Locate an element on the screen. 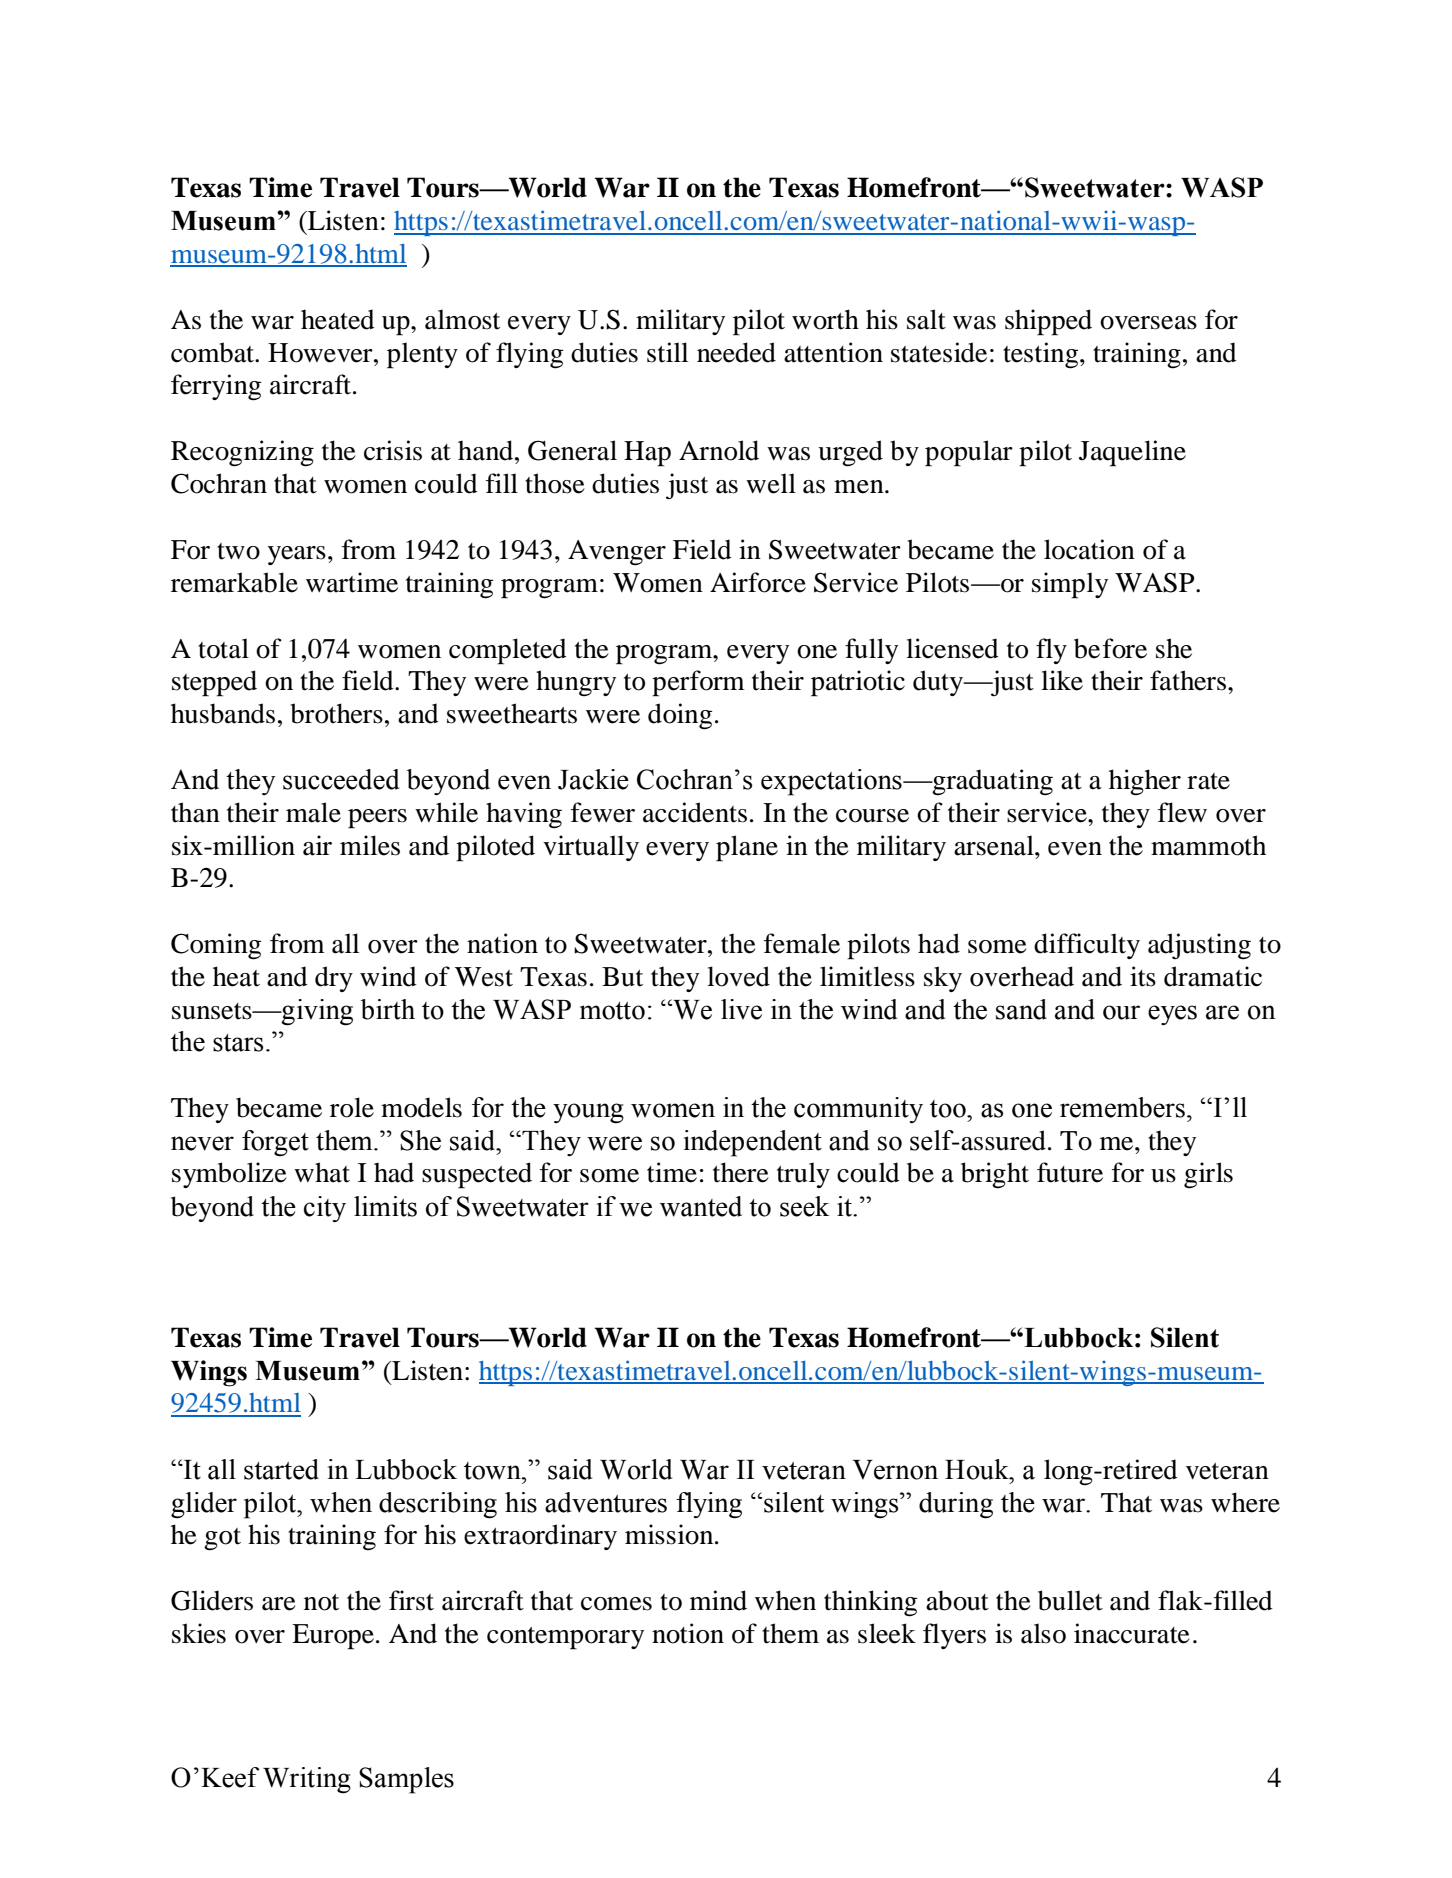 Image resolution: width=1452 pixels, height=1878 pixels. needed is located at coordinates (736, 352).
